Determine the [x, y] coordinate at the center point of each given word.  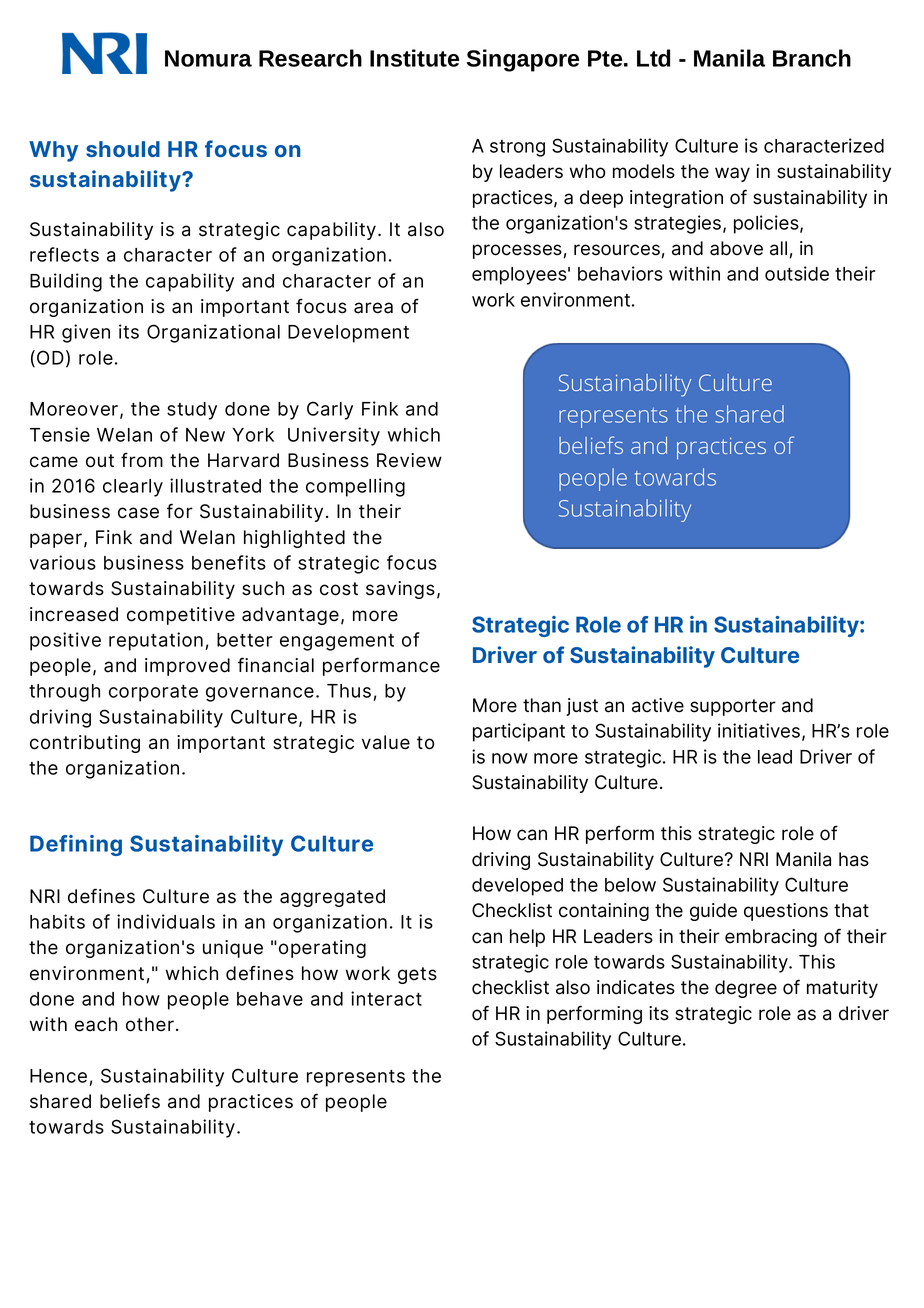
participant [519, 732]
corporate [153, 693]
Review [409, 460]
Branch [812, 58]
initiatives [760, 732]
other [151, 1024]
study [192, 411]
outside [797, 273]
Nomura [208, 58]
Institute [414, 58]
